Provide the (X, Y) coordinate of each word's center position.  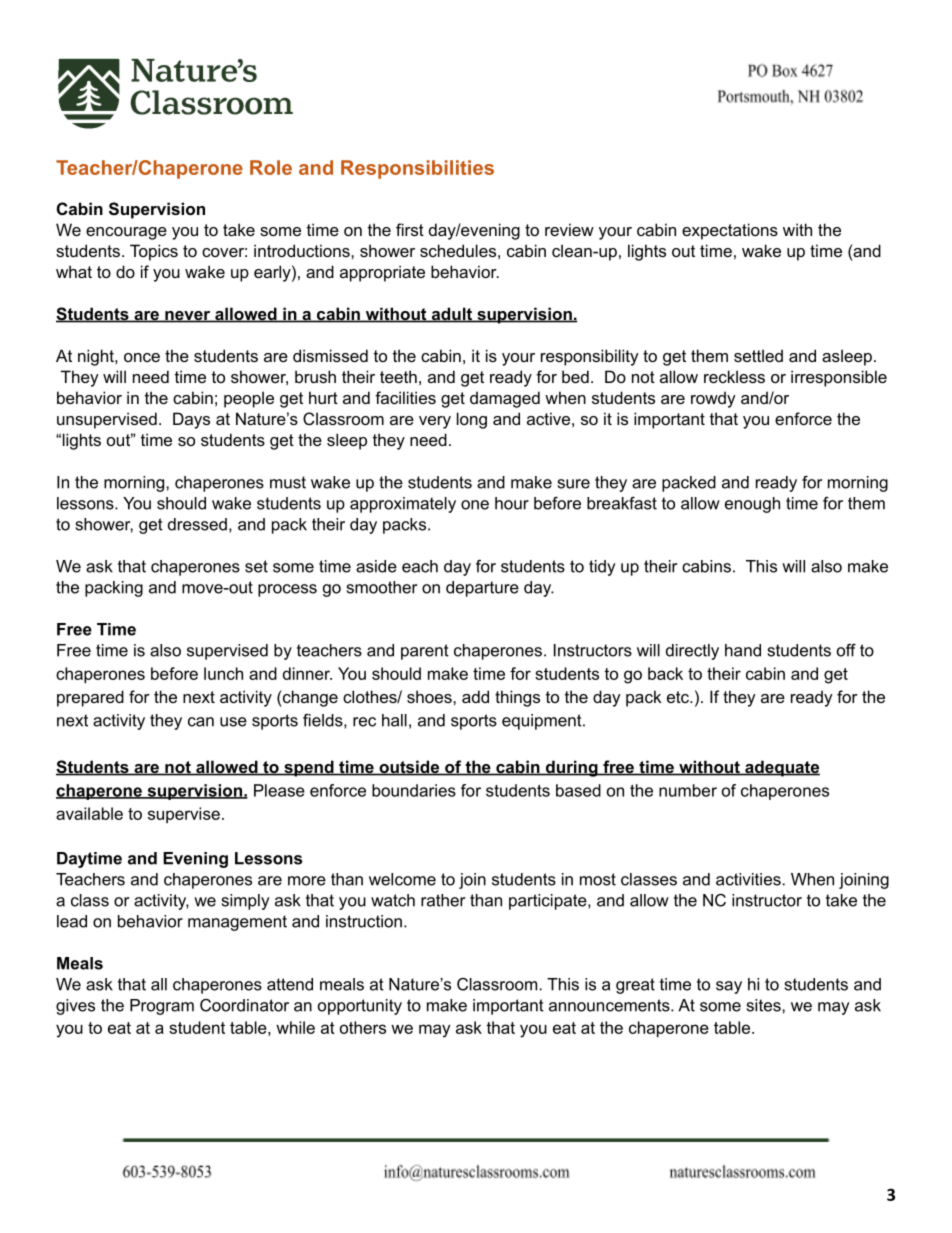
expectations (730, 231)
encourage (126, 233)
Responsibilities (417, 169)
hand (743, 650)
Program (162, 1007)
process (287, 590)
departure (482, 589)
